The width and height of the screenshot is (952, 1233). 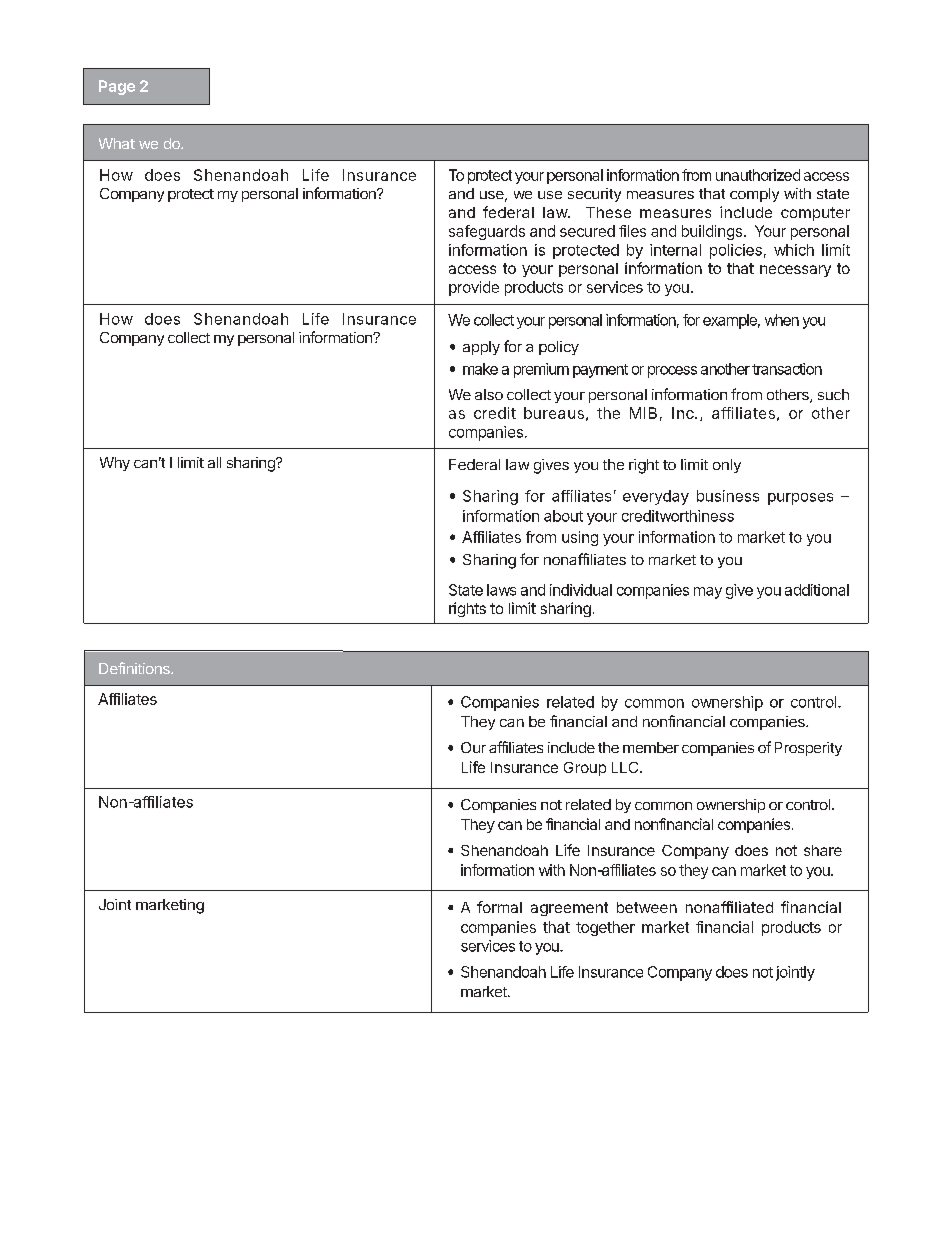 What do you see at coordinates (499, 907) in the screenshot?
I see `formal` at bounding box center [499, 907].
